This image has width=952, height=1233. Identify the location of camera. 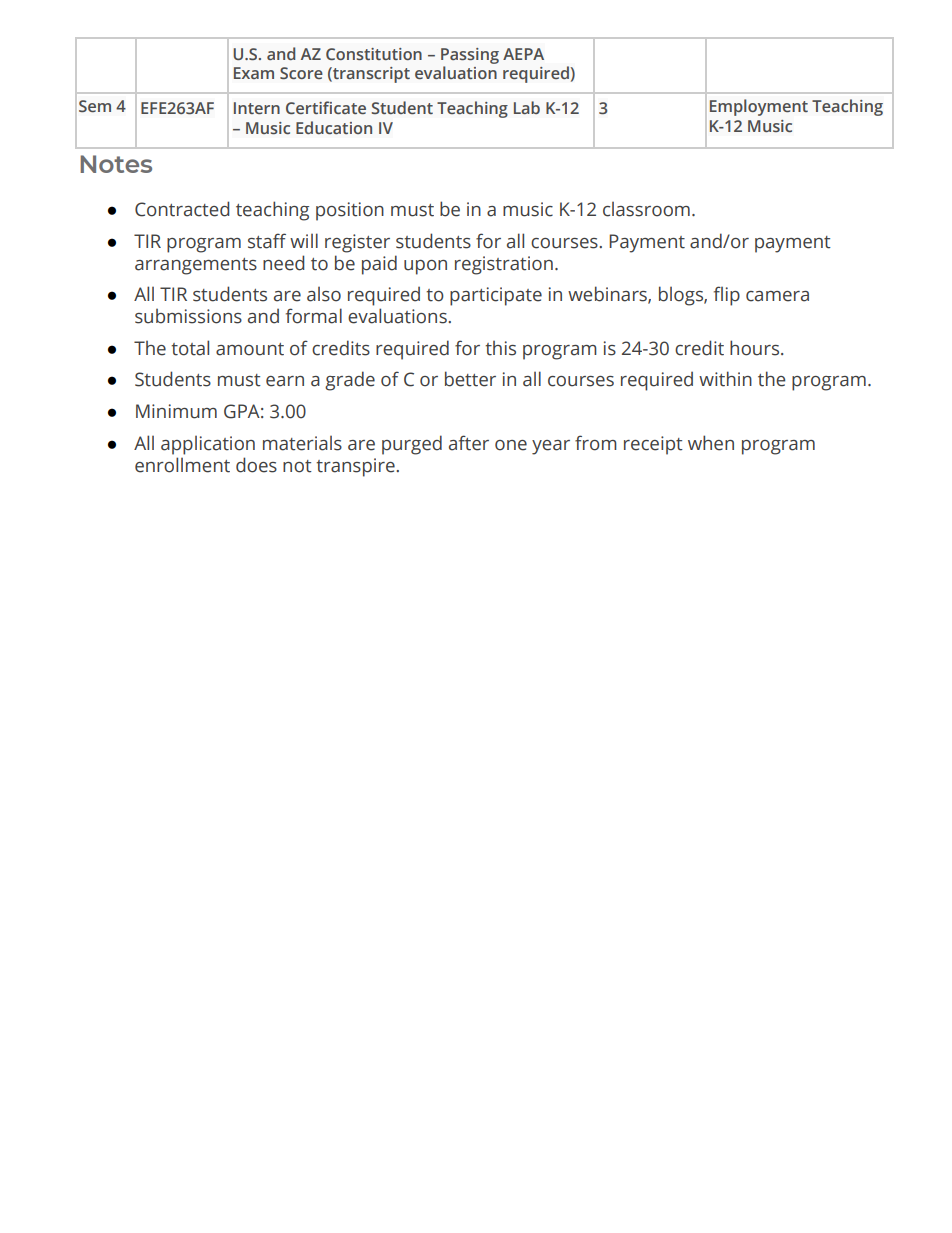
(777, 296).
